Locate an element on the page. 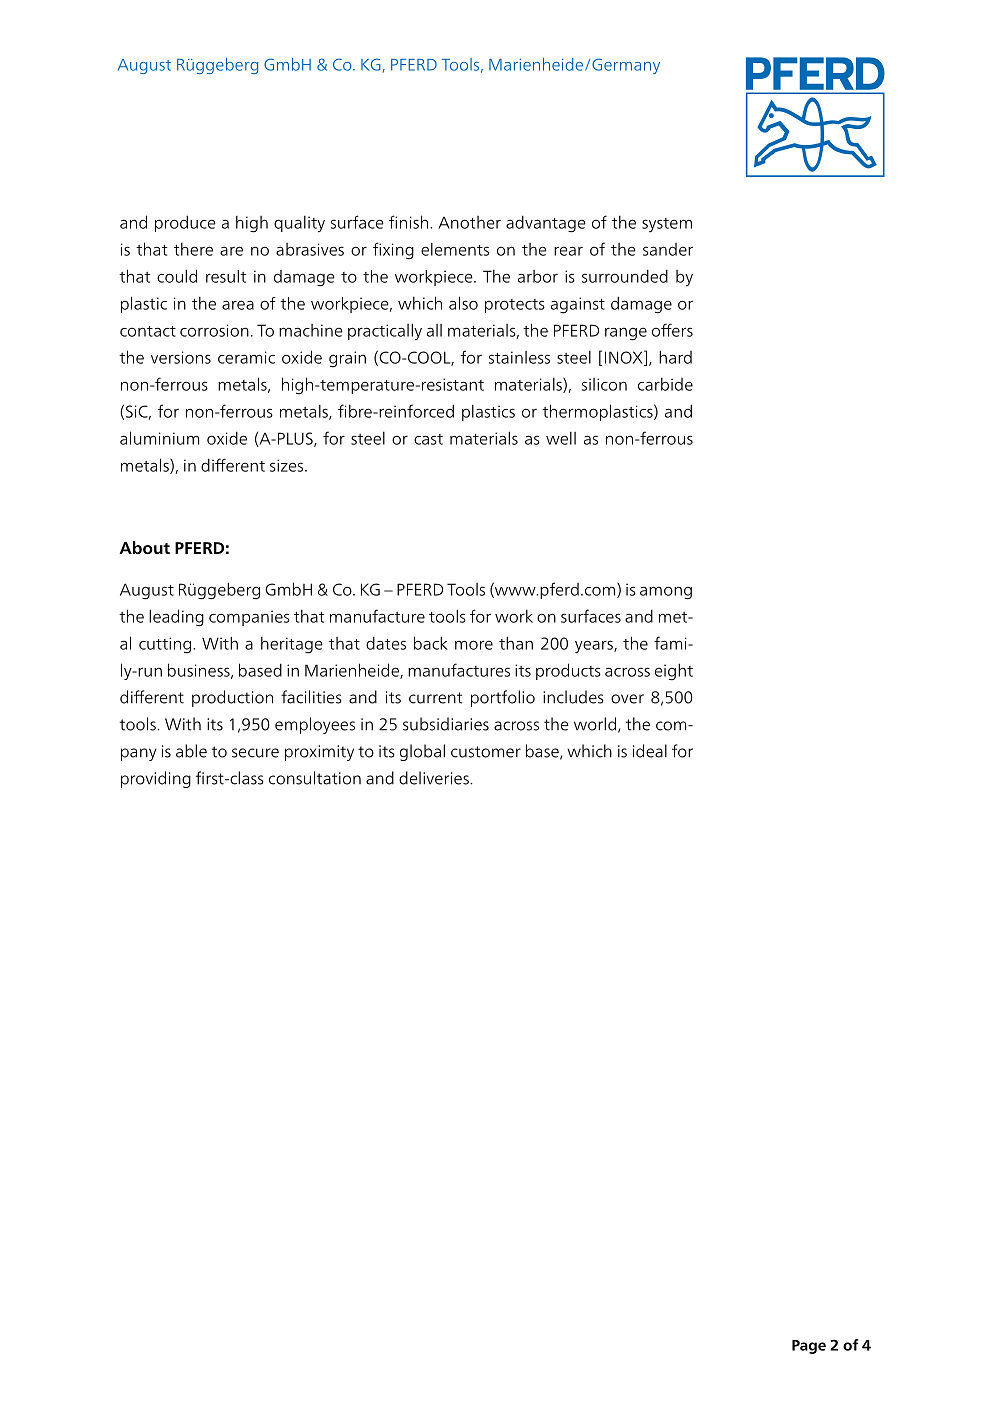 This document has width=1004, height=1420. more is located at coordinates (474, 645).
